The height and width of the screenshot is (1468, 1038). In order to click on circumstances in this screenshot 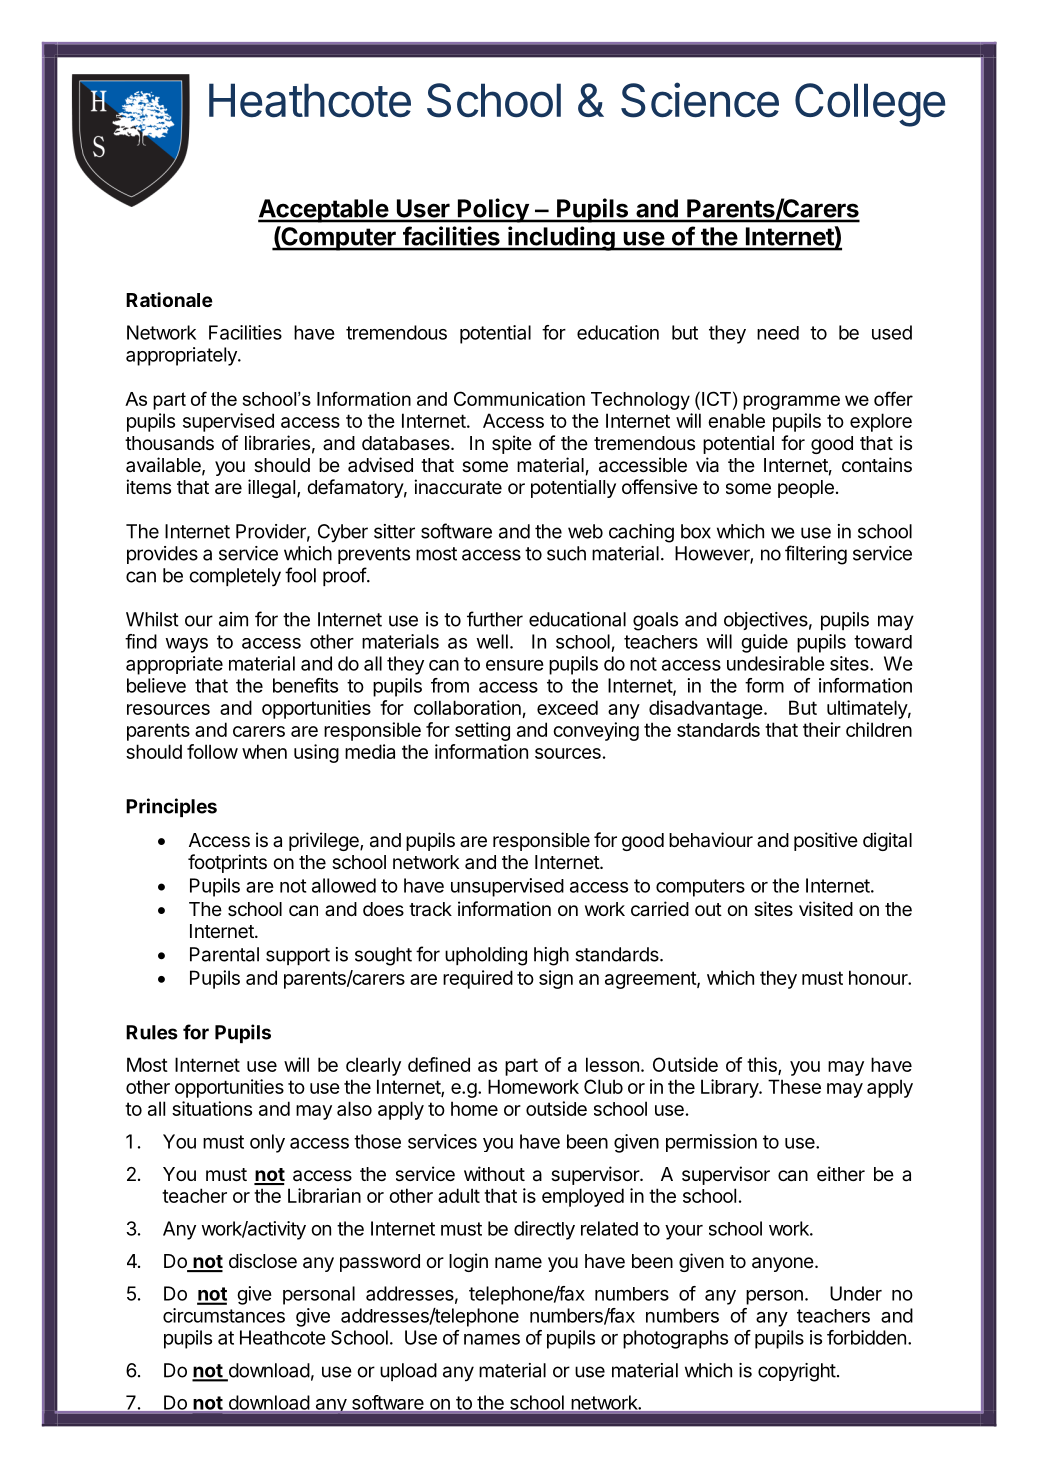, I will do `click(224, 1315)`.
